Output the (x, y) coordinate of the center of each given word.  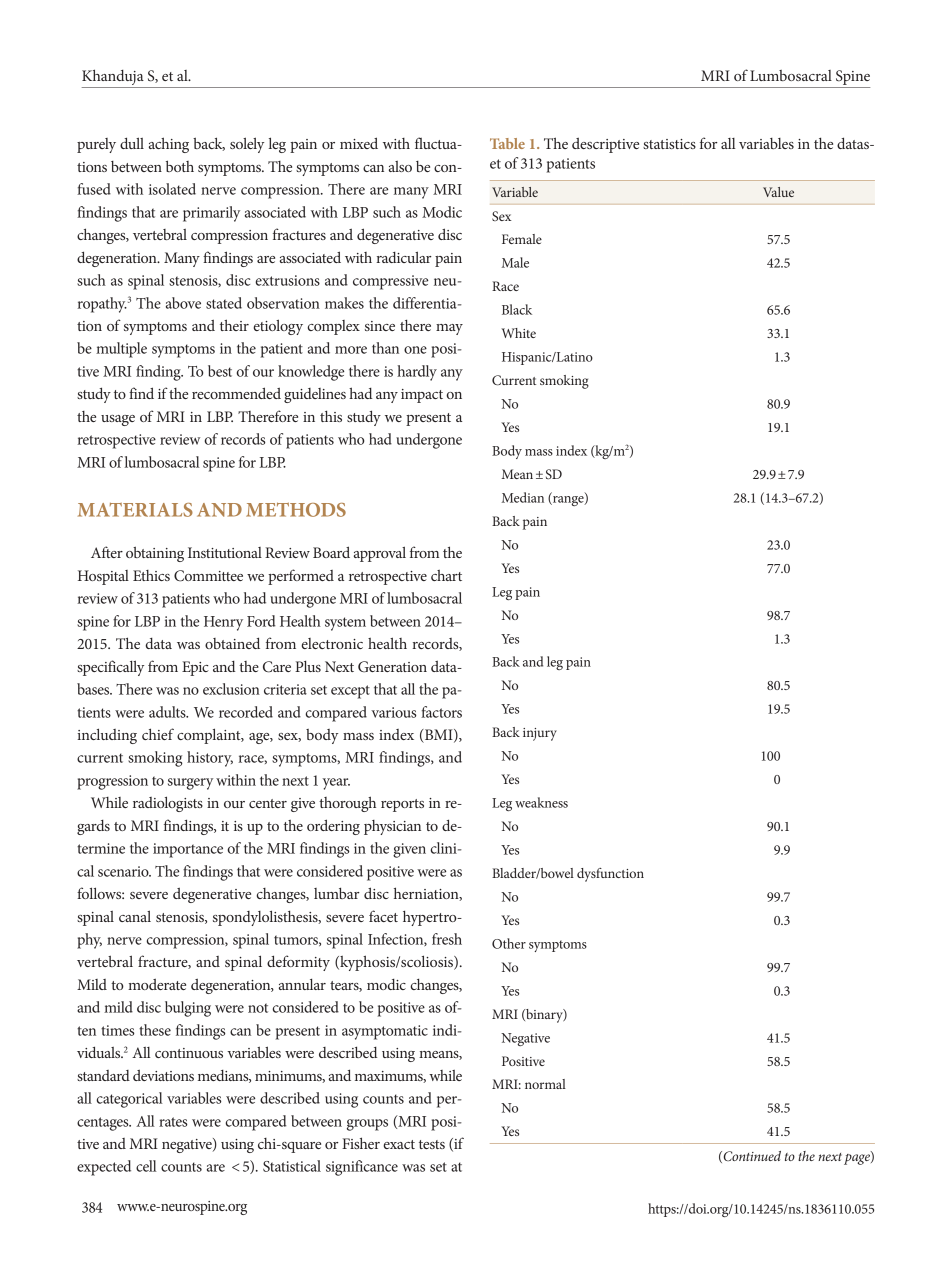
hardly (417, 373)
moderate (157, 984)
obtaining (155, 554)
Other (509, 943)
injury (540, 734)
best (220, 371)
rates (173, 1122)
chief (158, 734)
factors (441, 712)
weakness (541, 802)
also (400, 166)
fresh (447, 939)
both (180, 166)
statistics (669, 144)
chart (446, 575)
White (518, 333)
